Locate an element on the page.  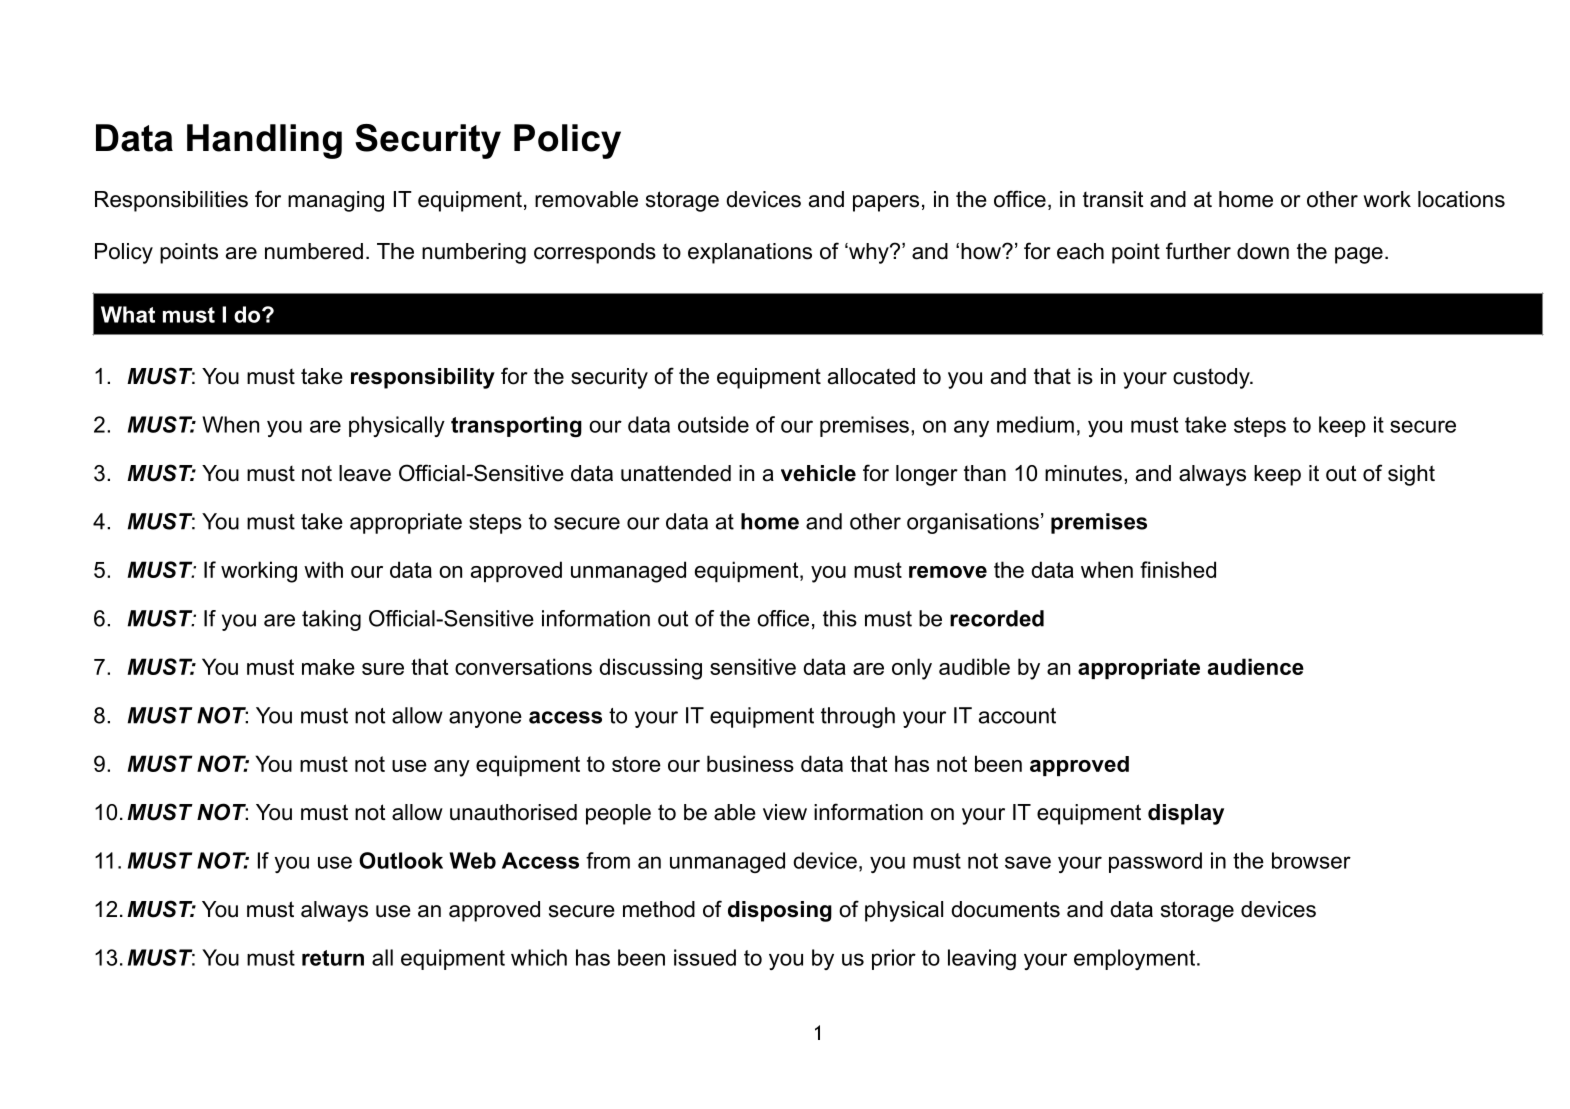
audience is located at coordinates (1256, 666).
